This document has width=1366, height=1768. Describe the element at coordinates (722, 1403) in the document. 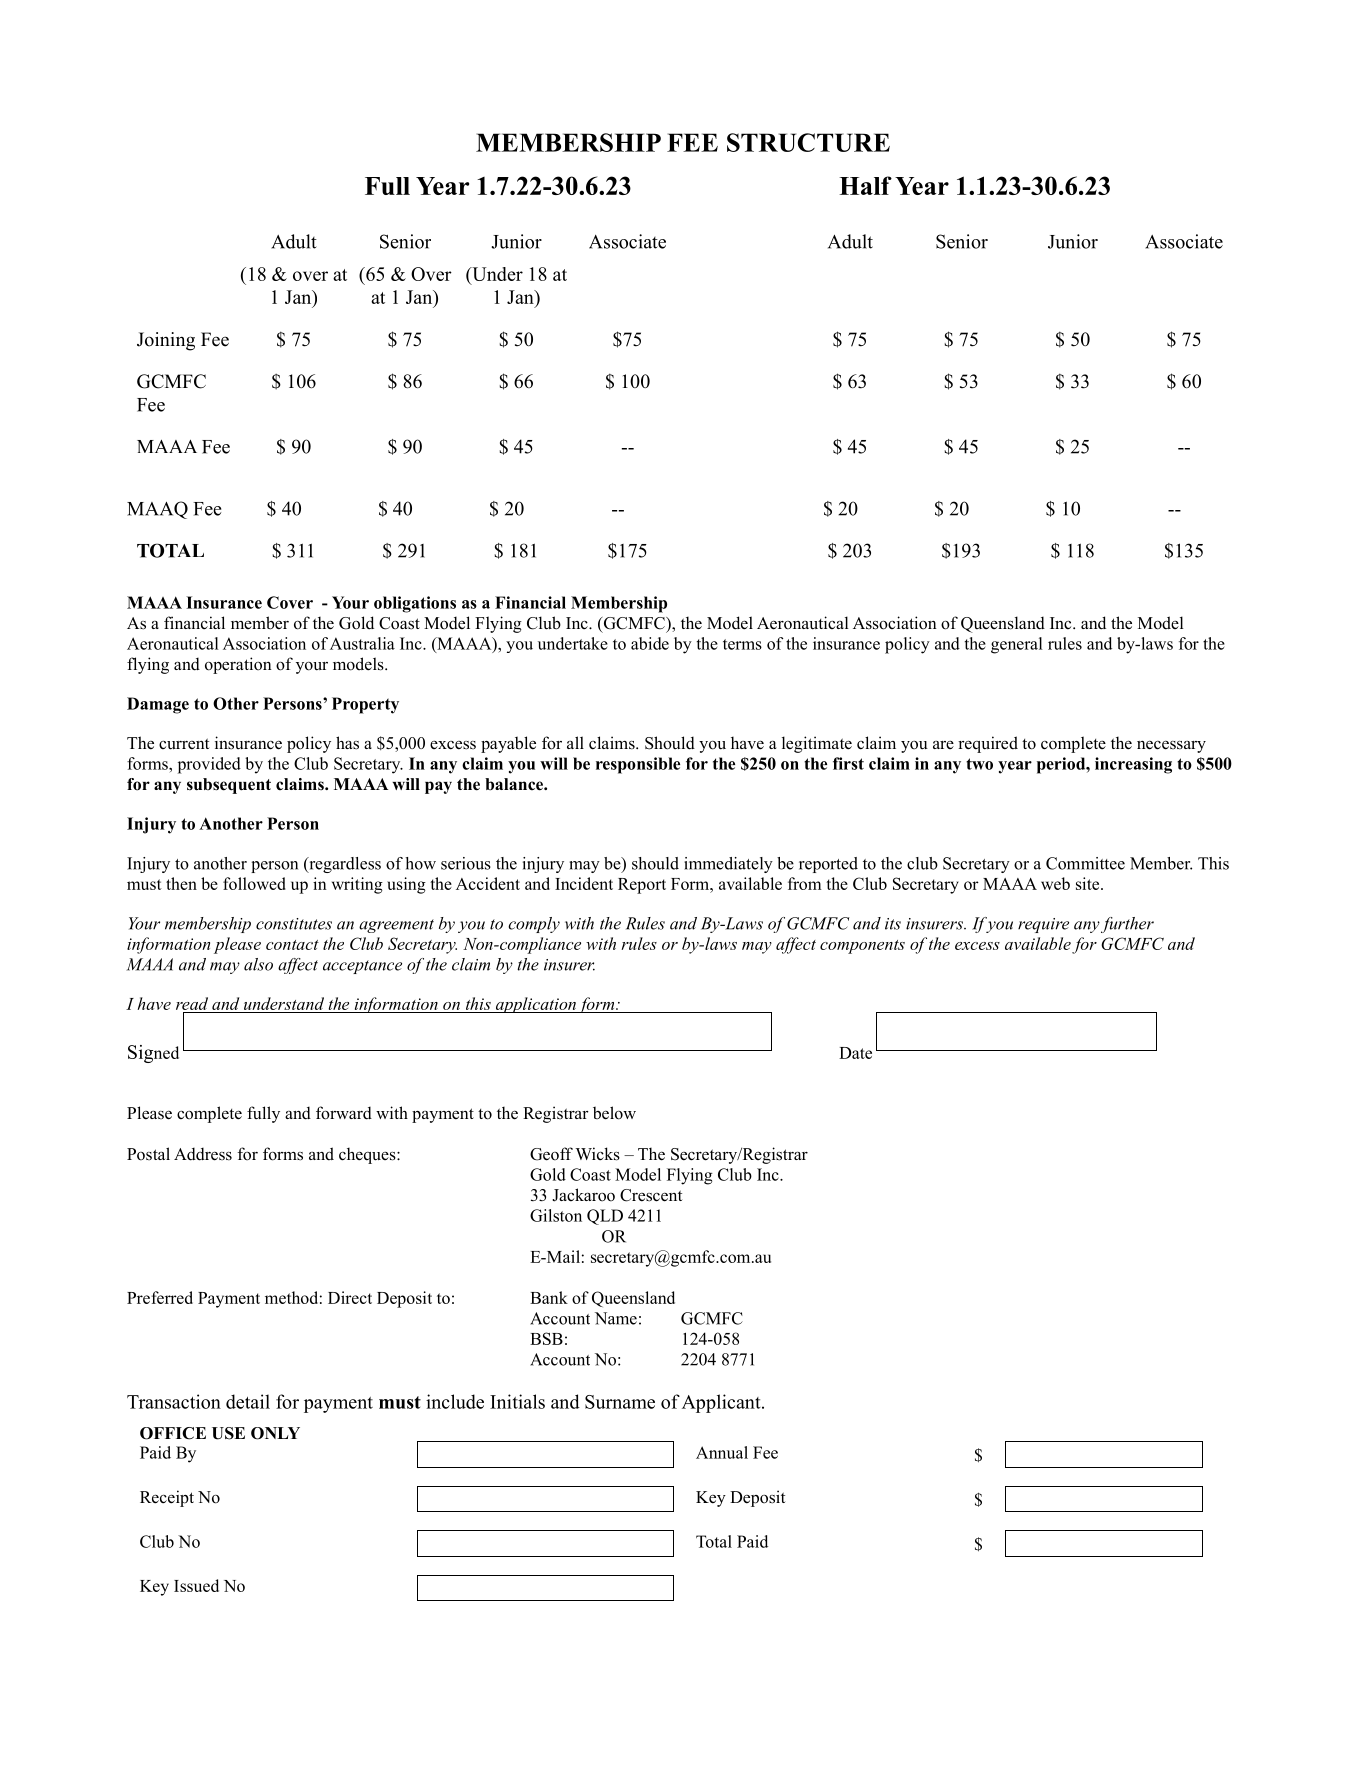

I see `Applicant` at that location.
